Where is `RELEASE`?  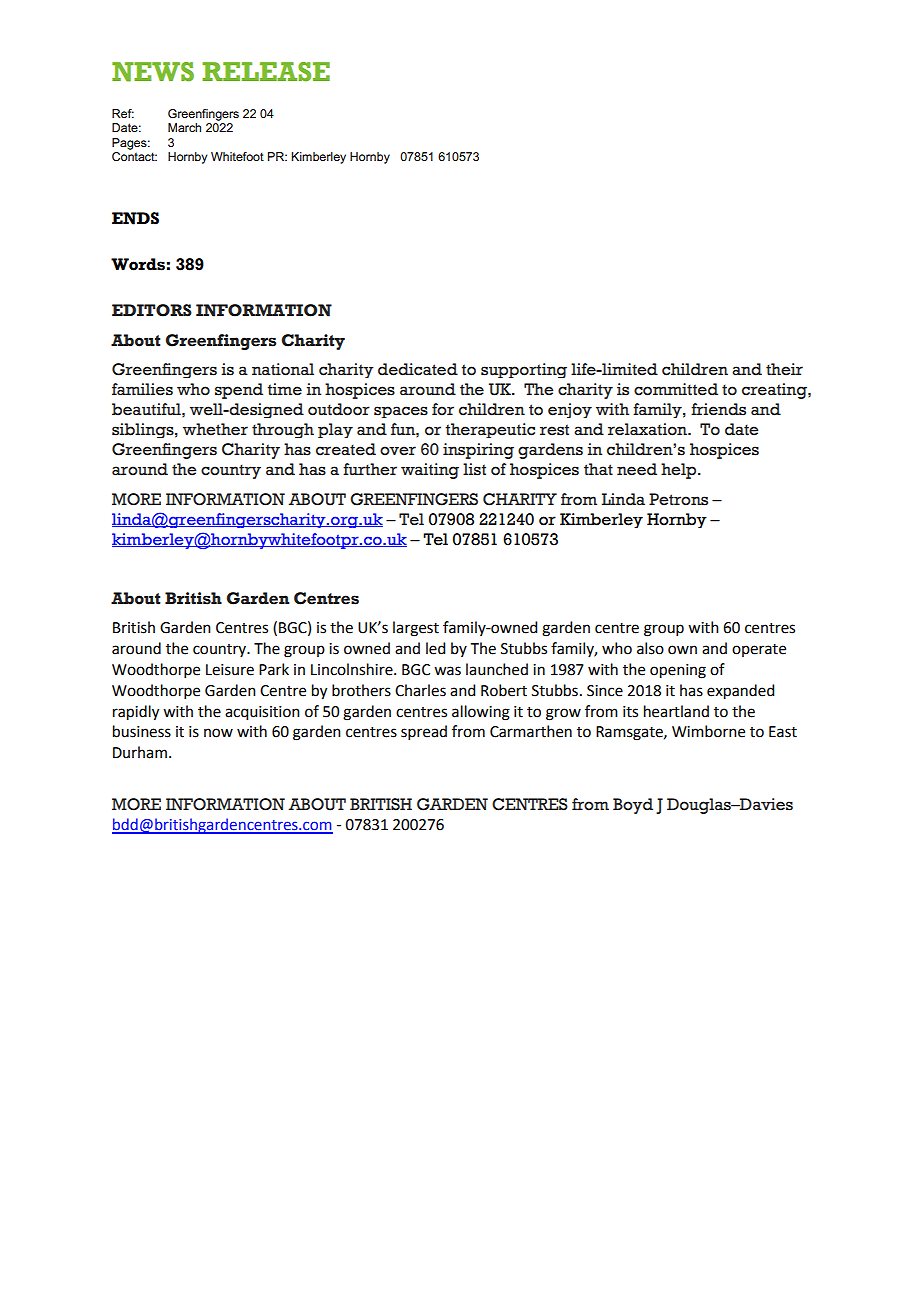
RELEASE is located at coordinates (266, 72).
